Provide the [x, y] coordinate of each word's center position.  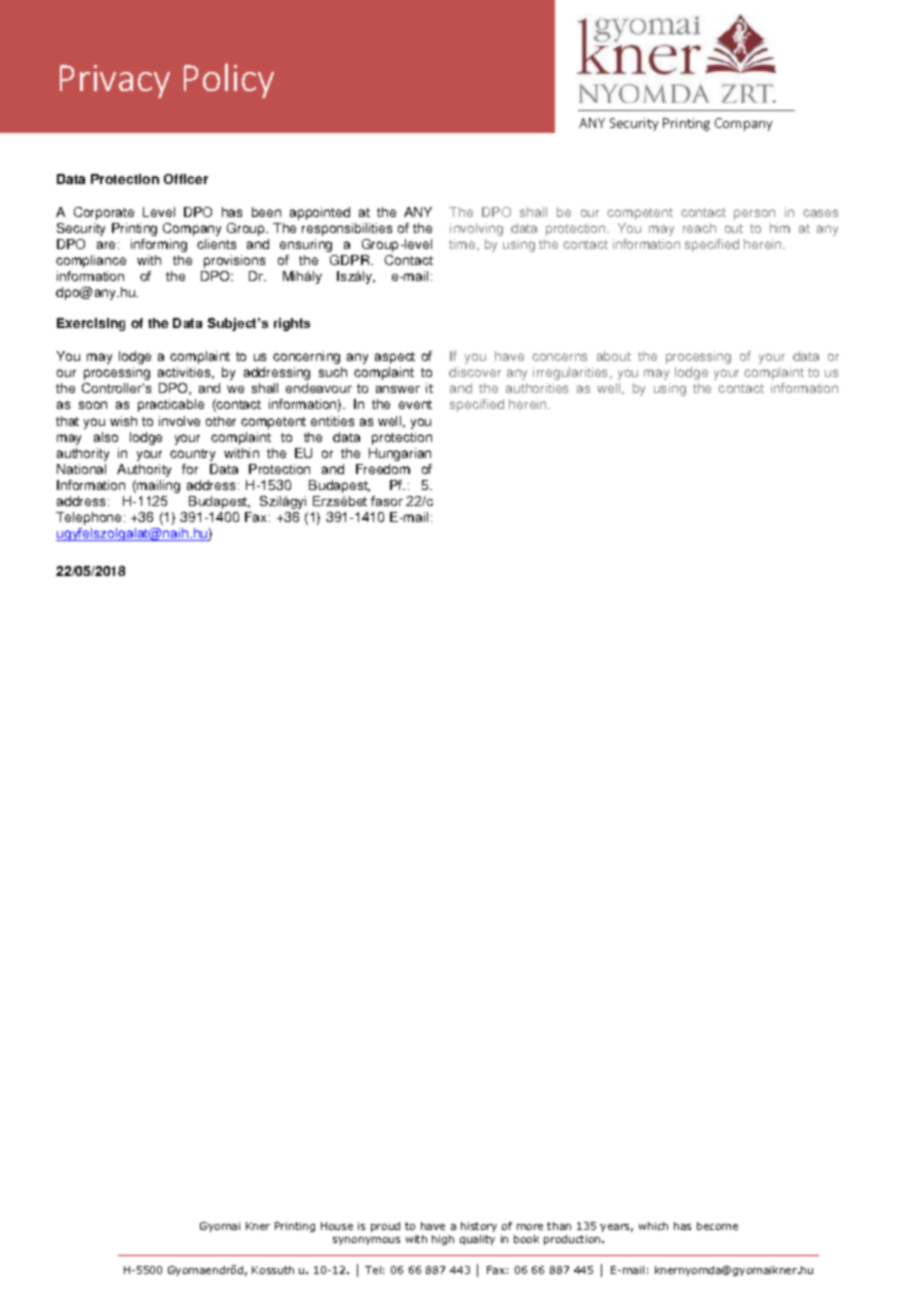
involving [476, 229]
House [337, 1226]
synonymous [366, 1241]
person [754, 214]
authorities [537, 388]
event [415, 404]
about [614, 356]
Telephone [88, 518]
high [443, 1240]
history [479, 1227]
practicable [171, 405]
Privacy [115, 81]
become [717, 1226]
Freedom [383, 469]
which [653, 1226]
